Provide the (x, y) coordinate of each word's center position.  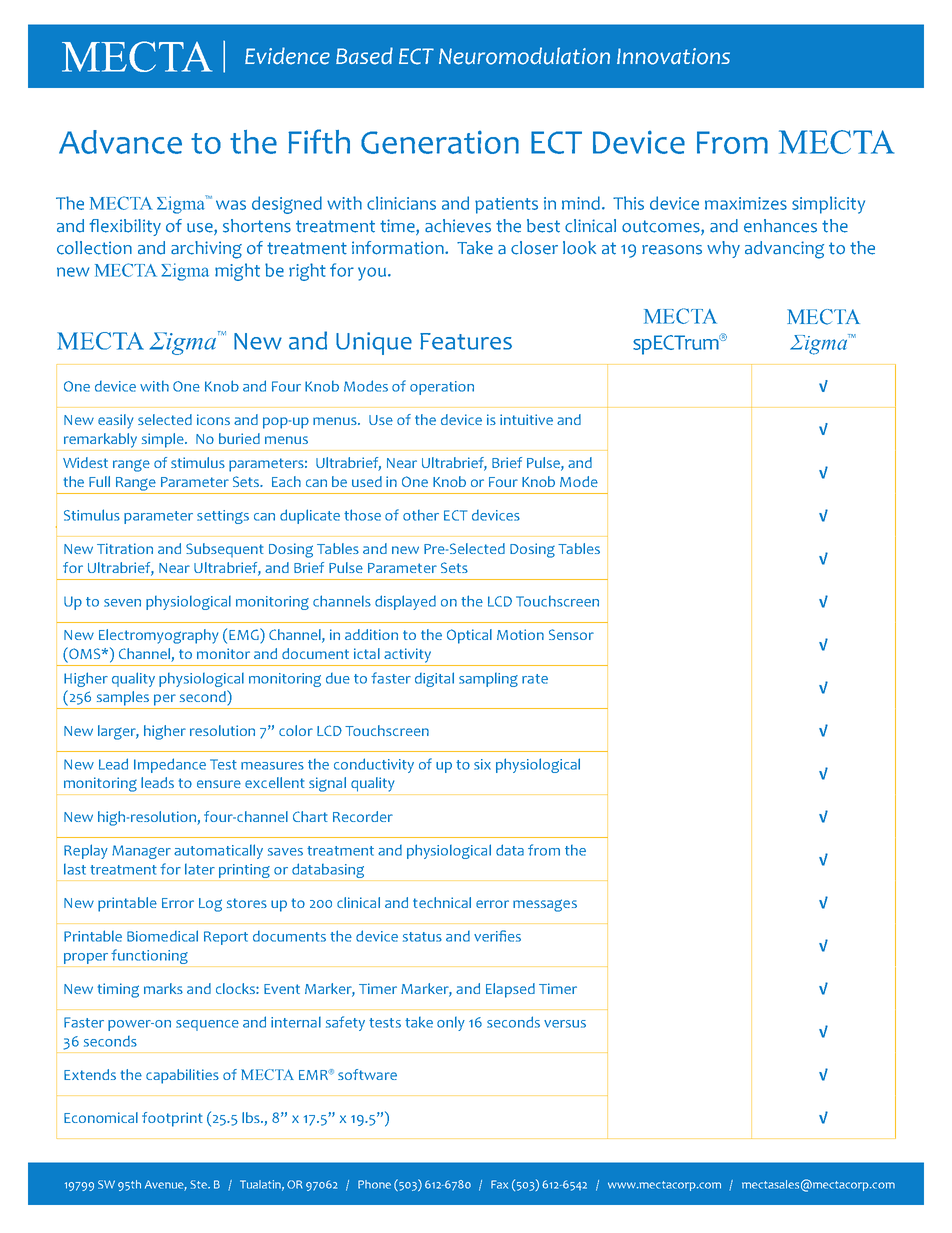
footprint (172, 1119)
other (421, 515)
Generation (440, 142)
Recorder (363, 816)
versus (565, 1024)
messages (545, 905)
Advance (120, 142)
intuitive (526, 419)
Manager (141, 852)
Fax (499, 1184)
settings (223, 517)
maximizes (746, 203)
